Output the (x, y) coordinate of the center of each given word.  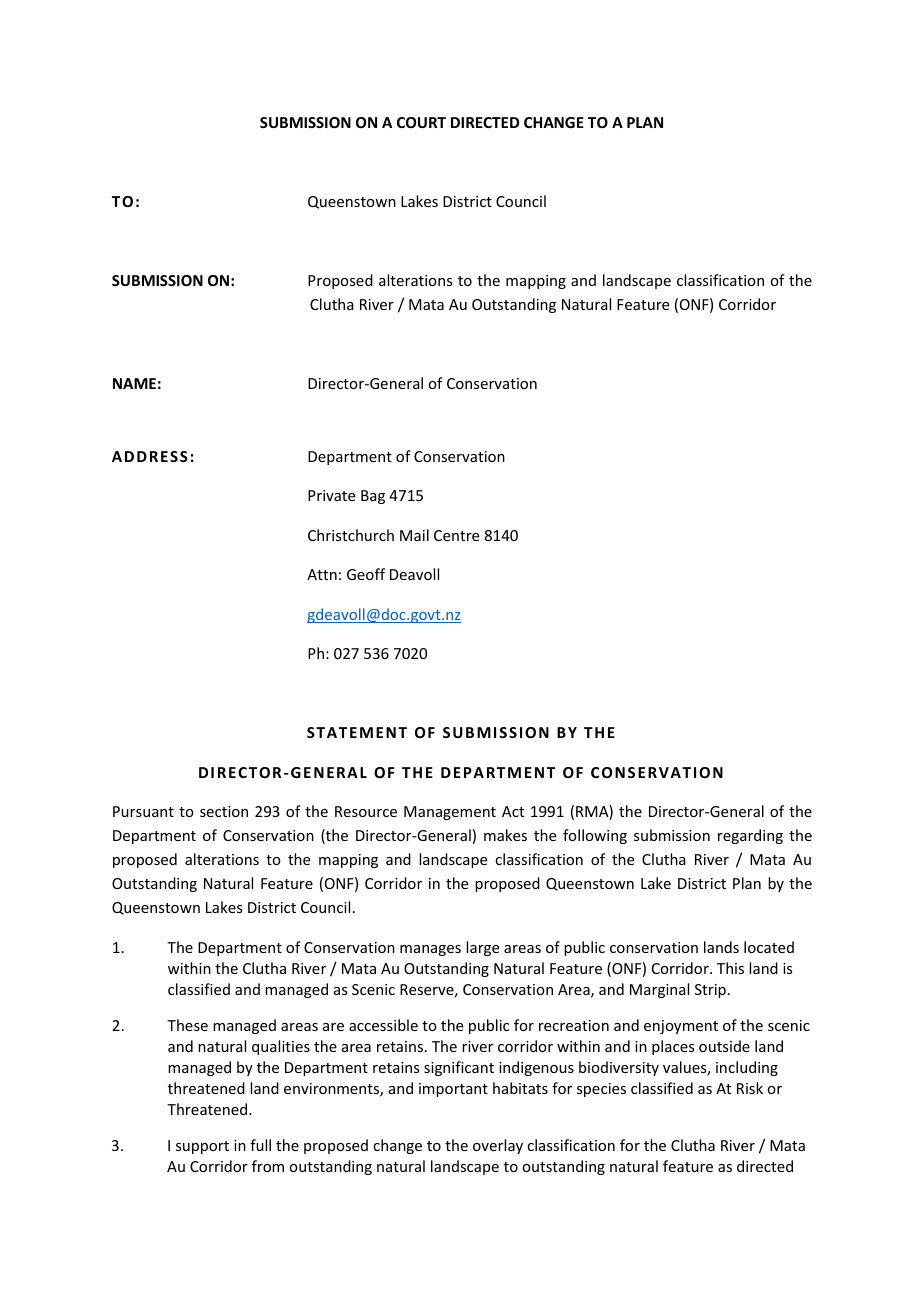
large (482, 948)
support (202, 1147)
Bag (373, 497)
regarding (750, 836)
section (224, 811)
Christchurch (351, 535)
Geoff (366, 574)
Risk (750, 1088)
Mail (414, 535)
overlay (498, 1146)
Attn (322, 574)
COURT (421, 122)
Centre (456, 535)
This (730, 968)
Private (331, 495)
